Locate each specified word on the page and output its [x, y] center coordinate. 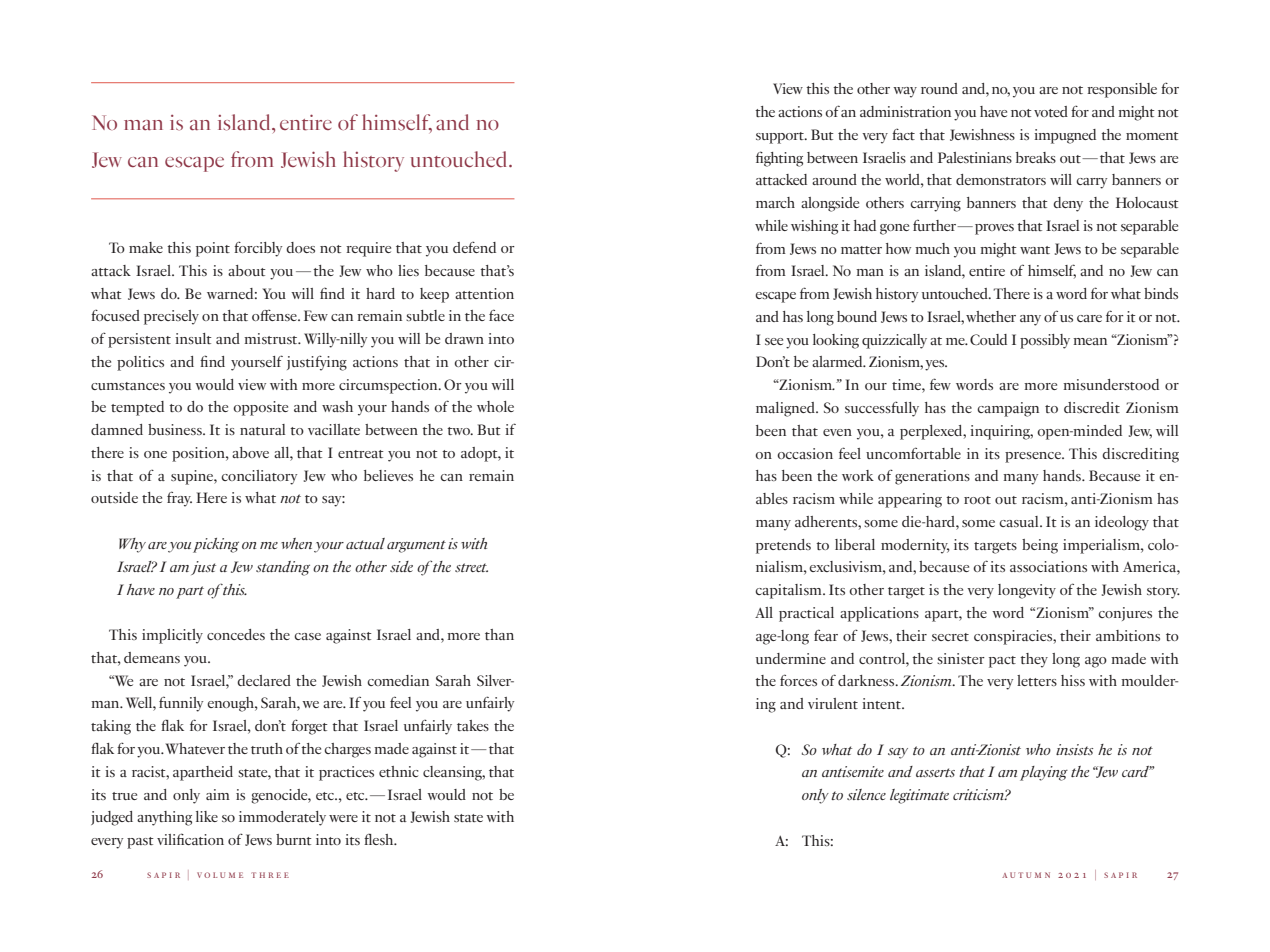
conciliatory [259, 477]
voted [1051, 111]
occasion [805, 453]
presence [1034, 457]
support [781, 138]
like [207, 816]
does [300, 247]
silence [866, 794]
